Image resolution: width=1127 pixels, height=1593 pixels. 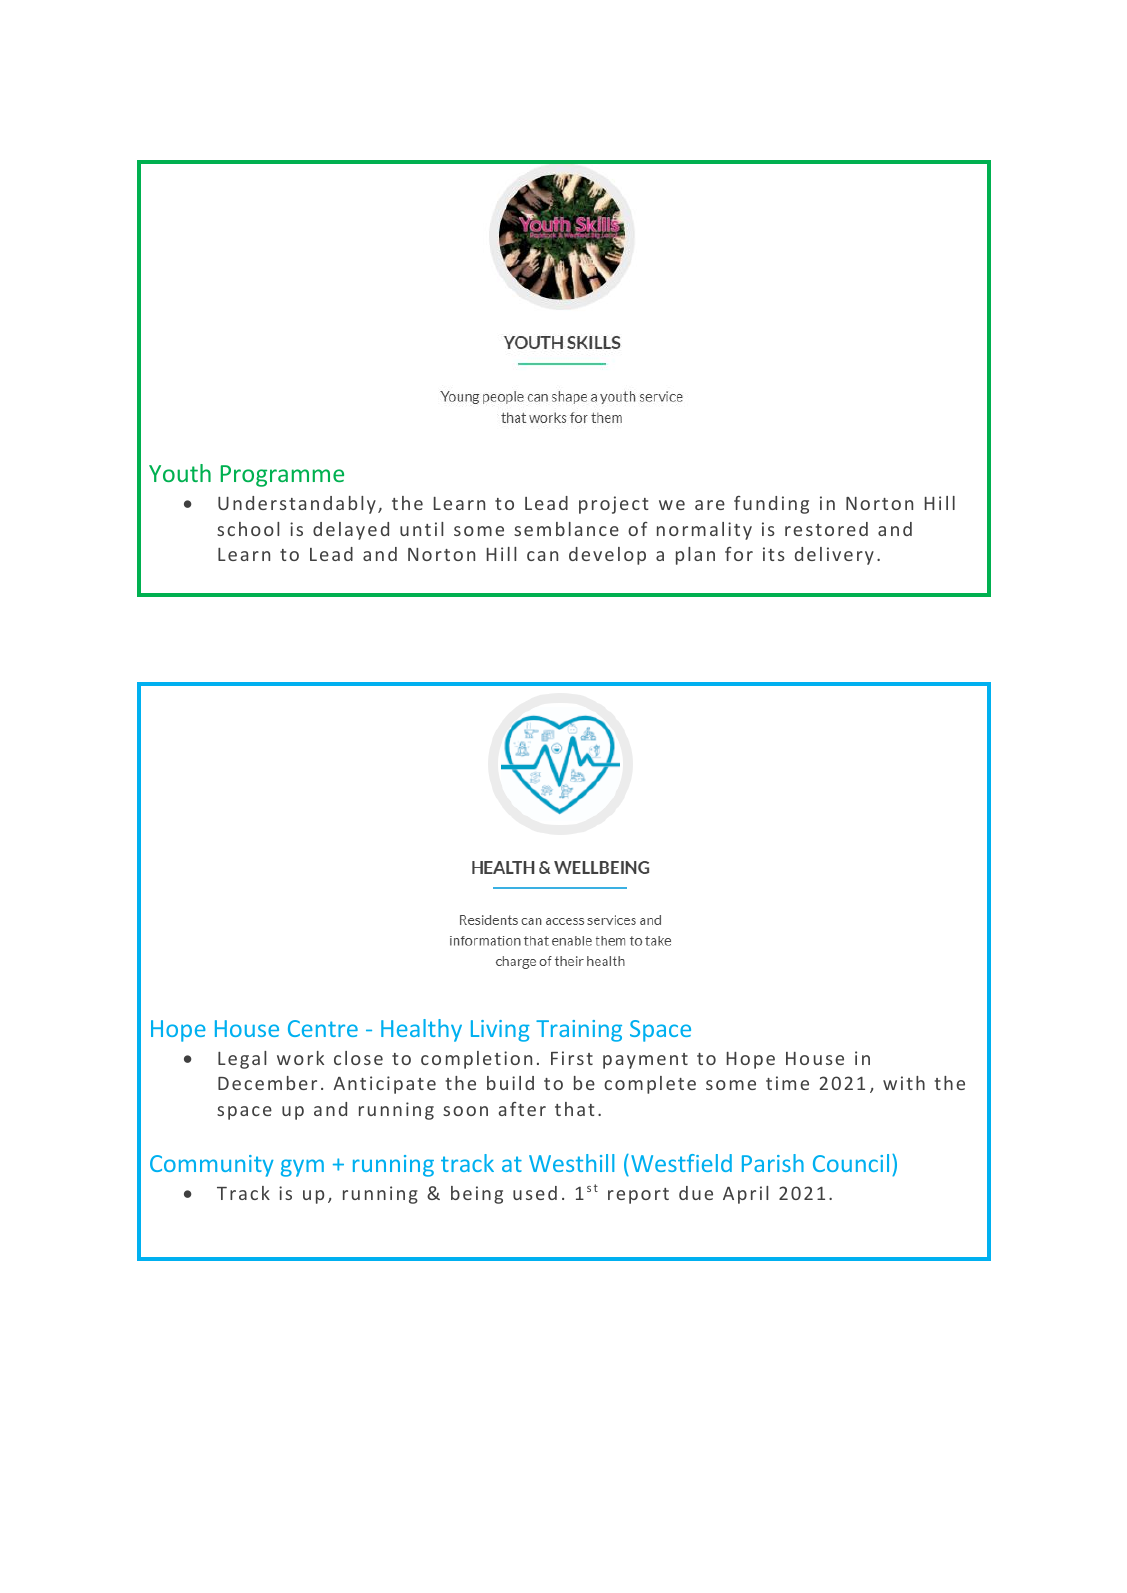 I want to click on Centre, so click(x=323, y=1028).
